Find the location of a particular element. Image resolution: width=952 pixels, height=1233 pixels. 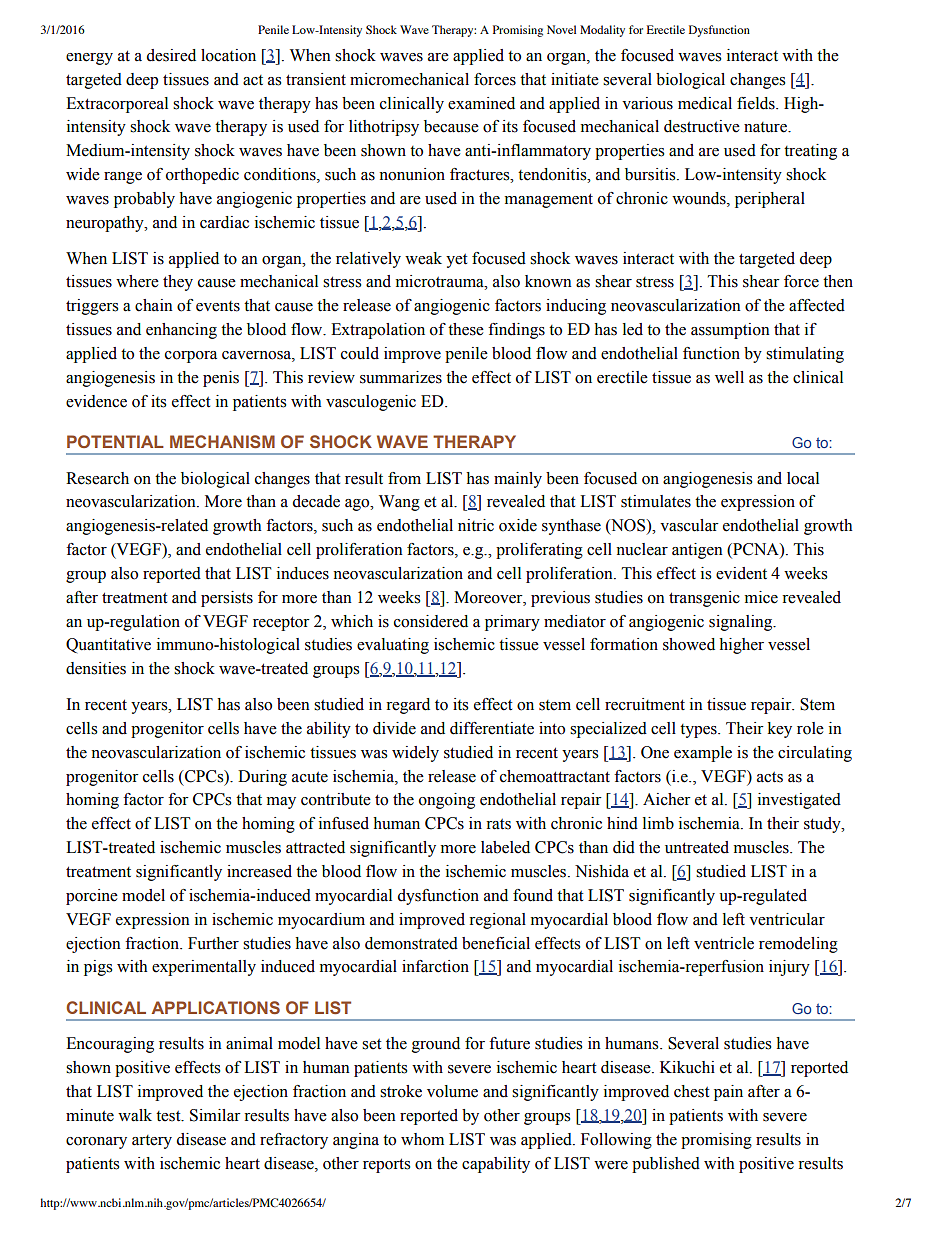

MECHANISM is located at coordinates (222, 441).
